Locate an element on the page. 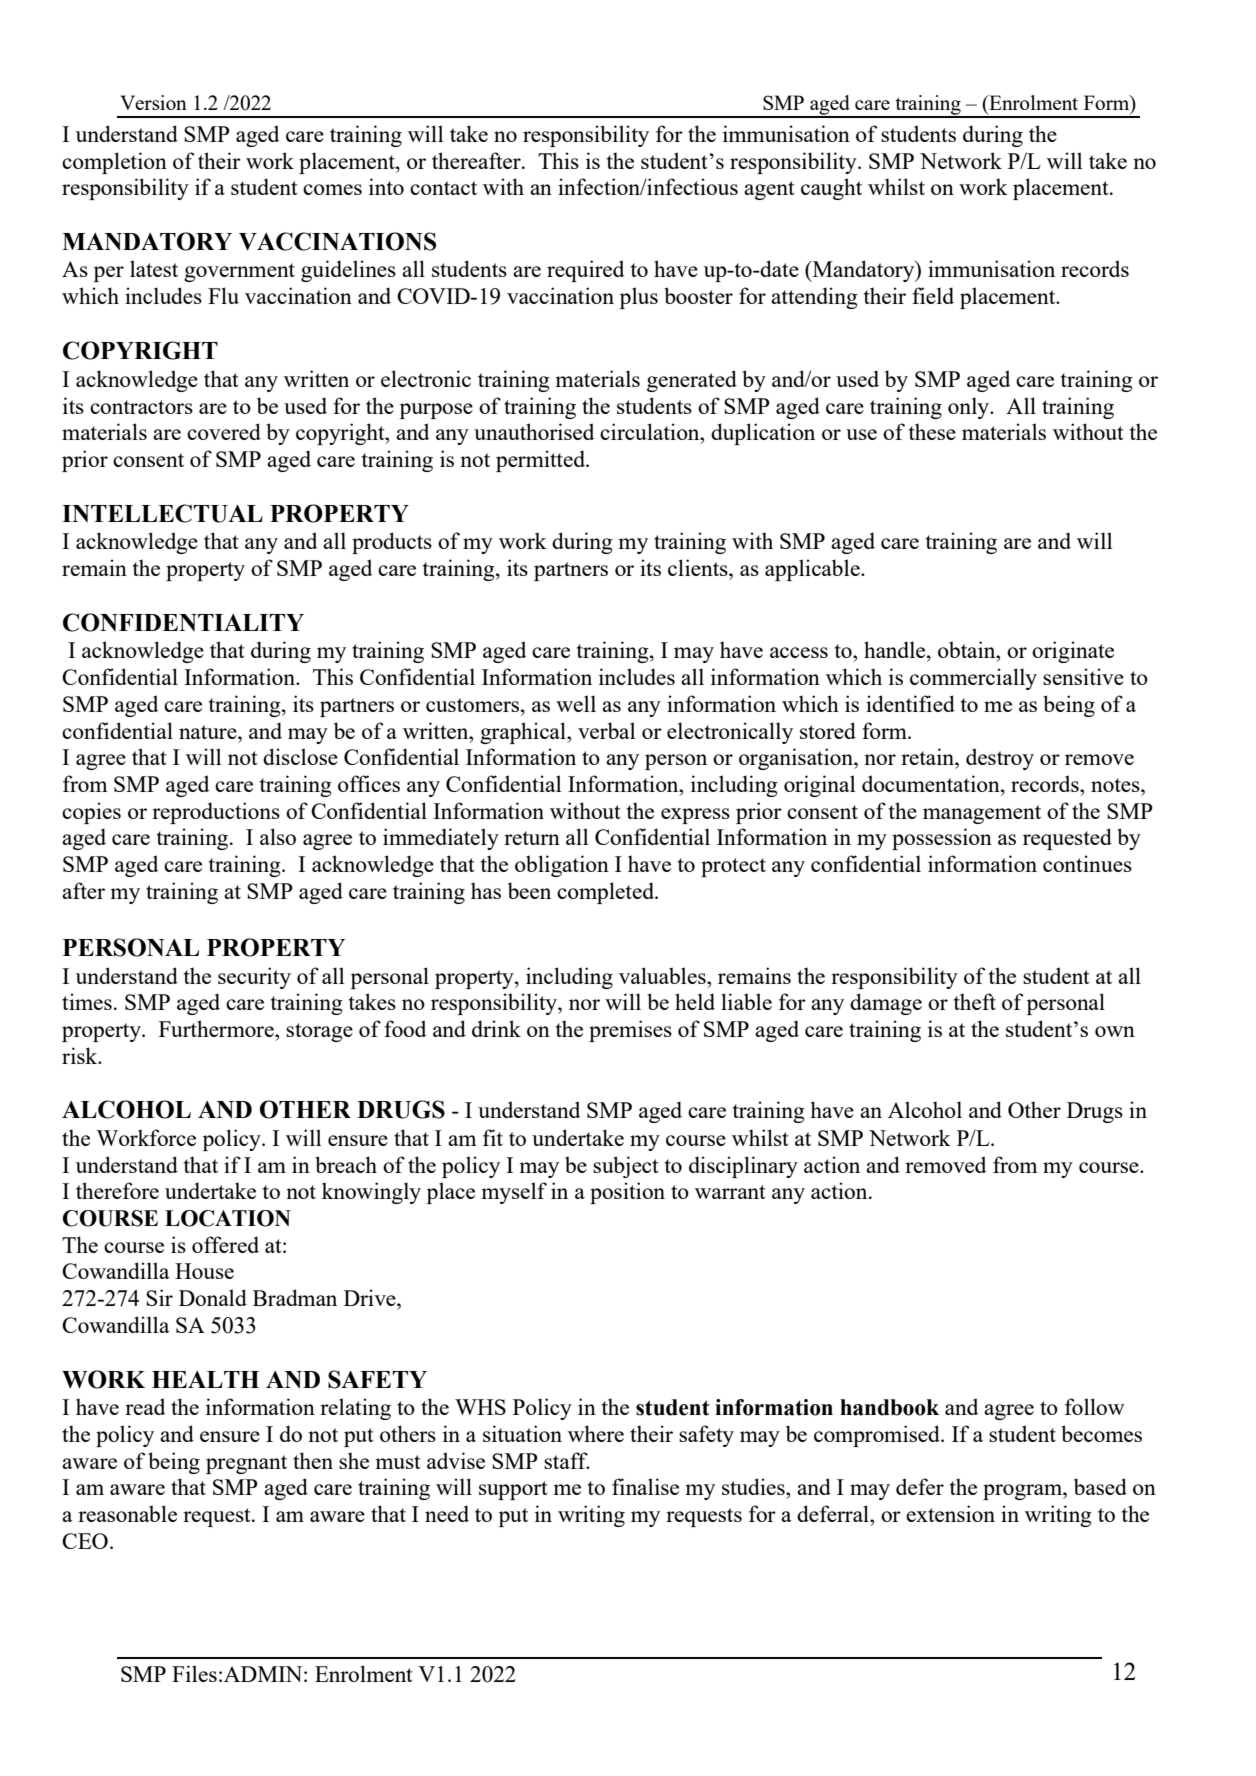 This image has width=1256, height=1776. return is located at coordinates (532, 838).
